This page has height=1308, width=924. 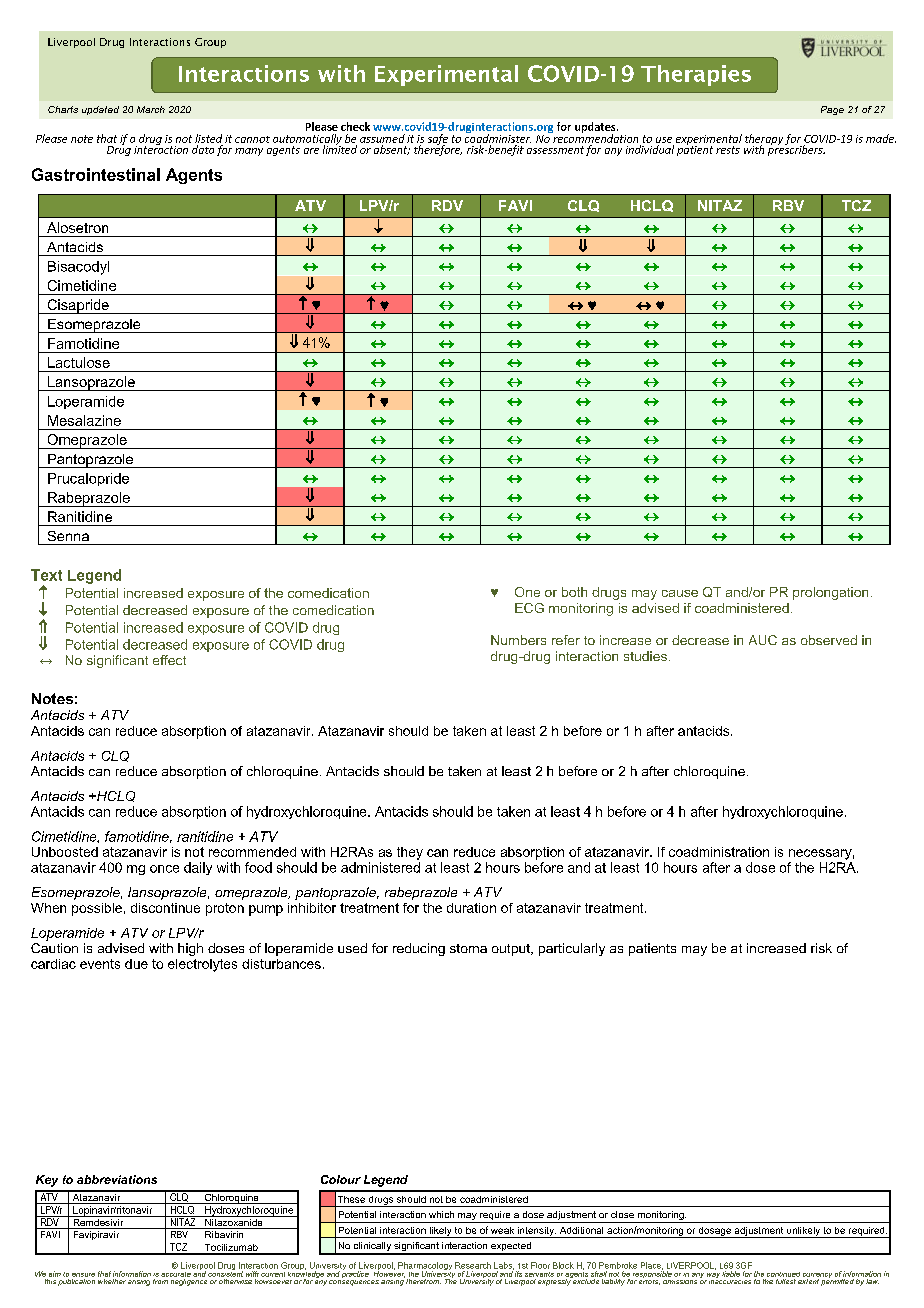 I want to click on accurate, so click(x=176, y=1274).
